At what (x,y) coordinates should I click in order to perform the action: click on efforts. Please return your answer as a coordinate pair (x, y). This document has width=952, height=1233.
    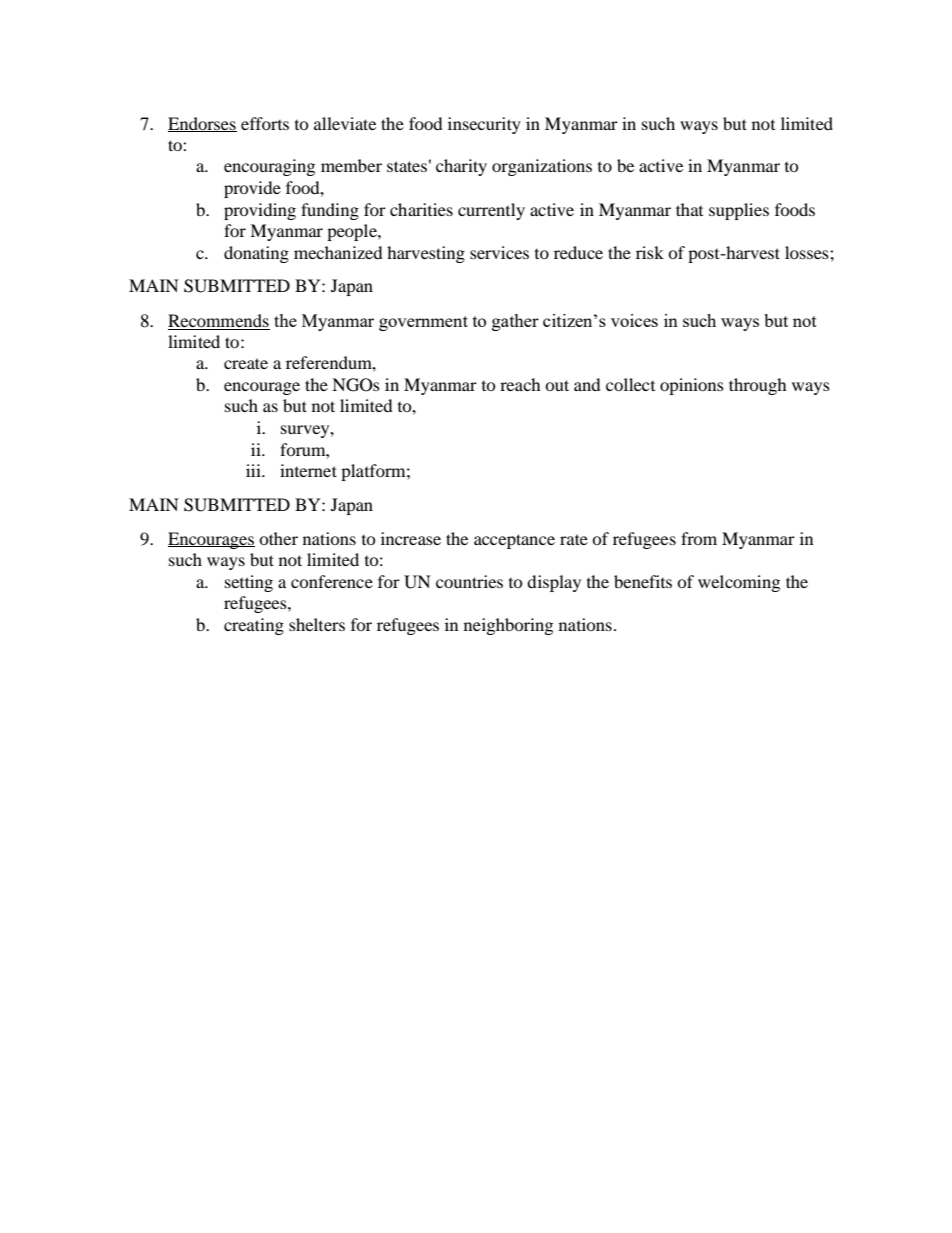
    Looking at the image, I should click on (265, 123).
